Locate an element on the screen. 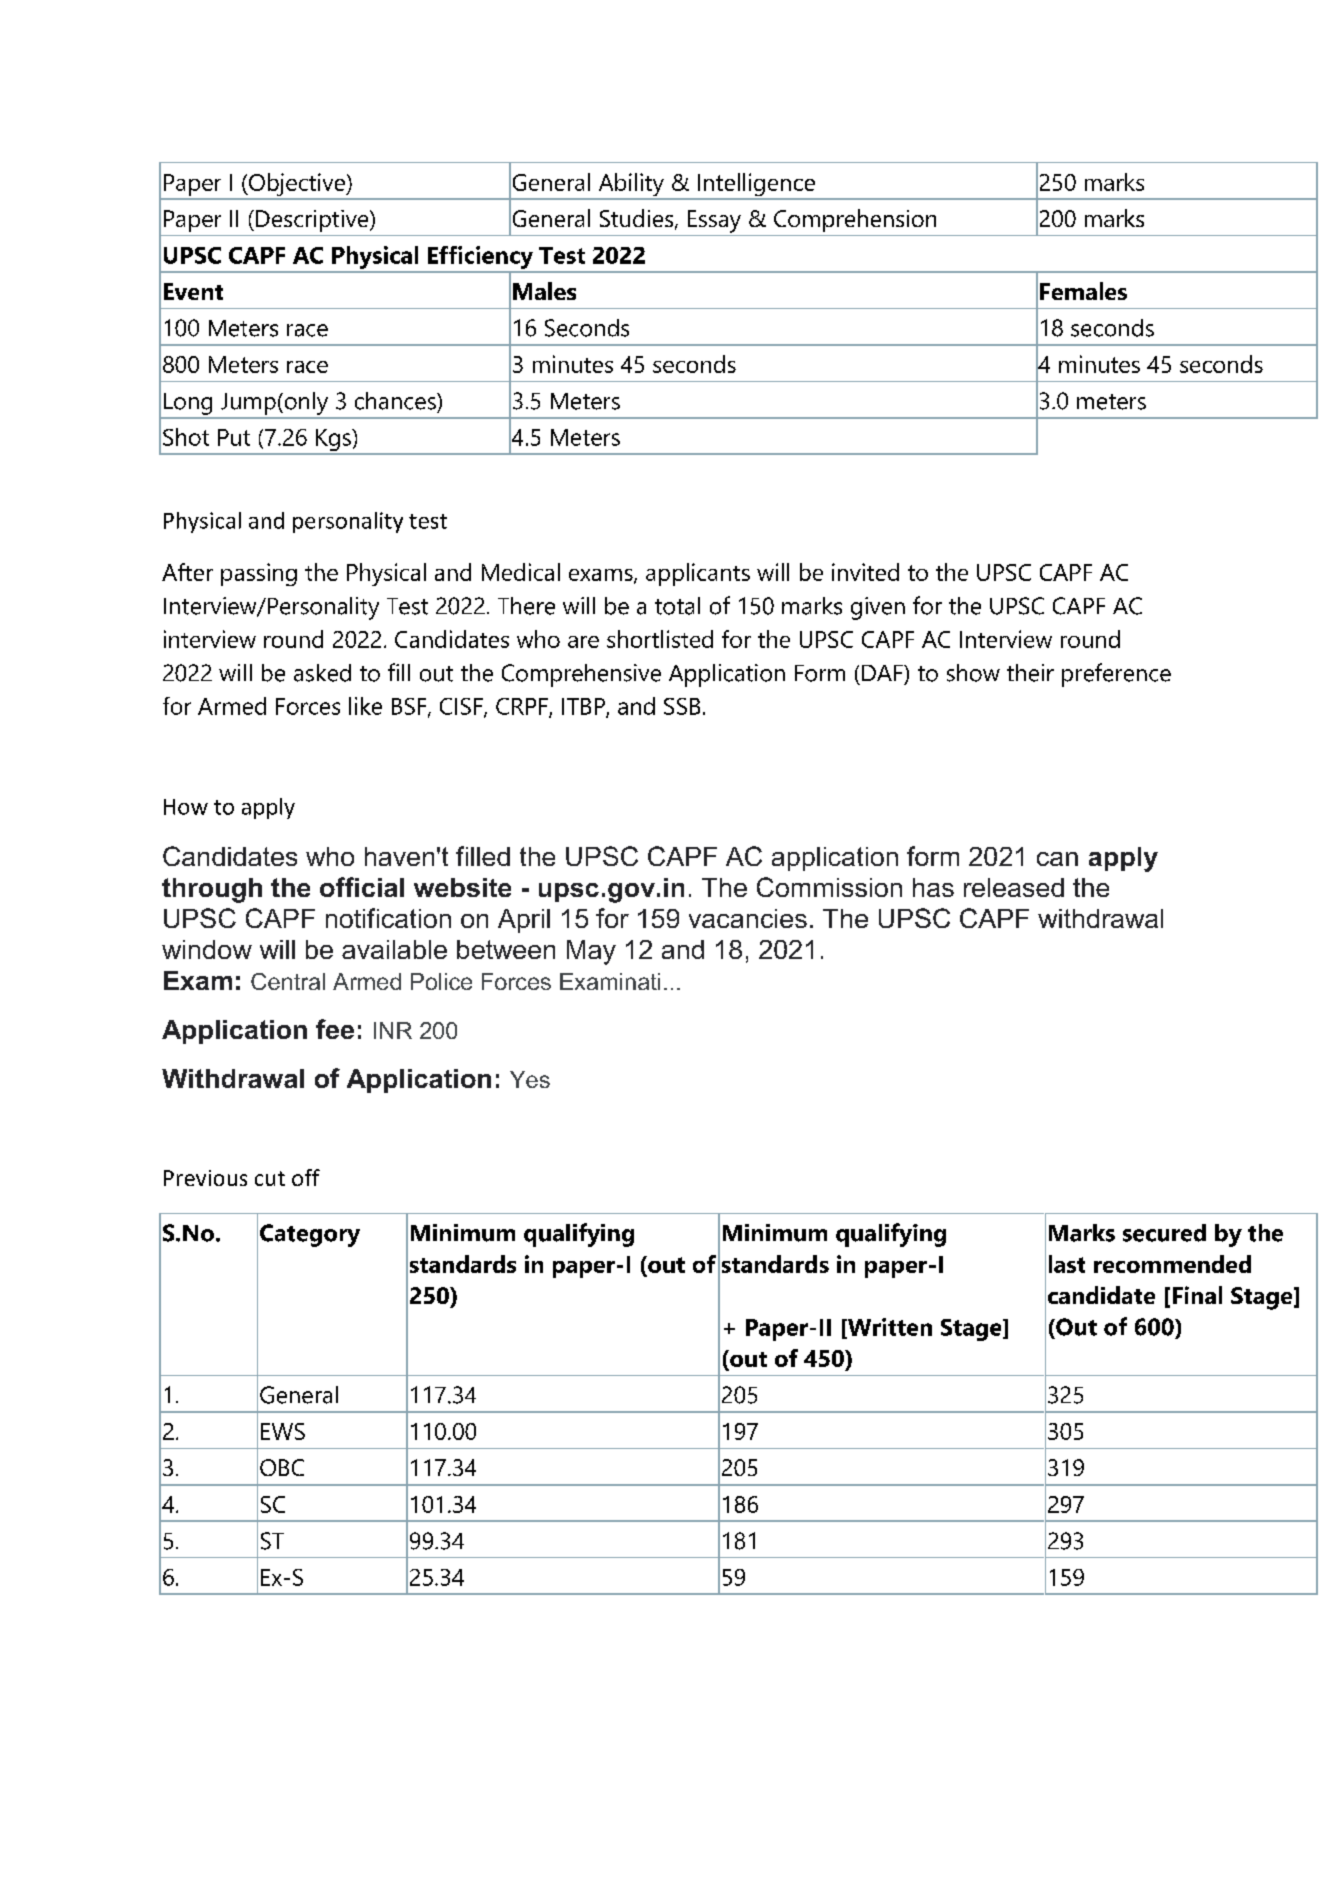 The image size is (1338, 1892). Essay is located at coordinates (714, 221).
